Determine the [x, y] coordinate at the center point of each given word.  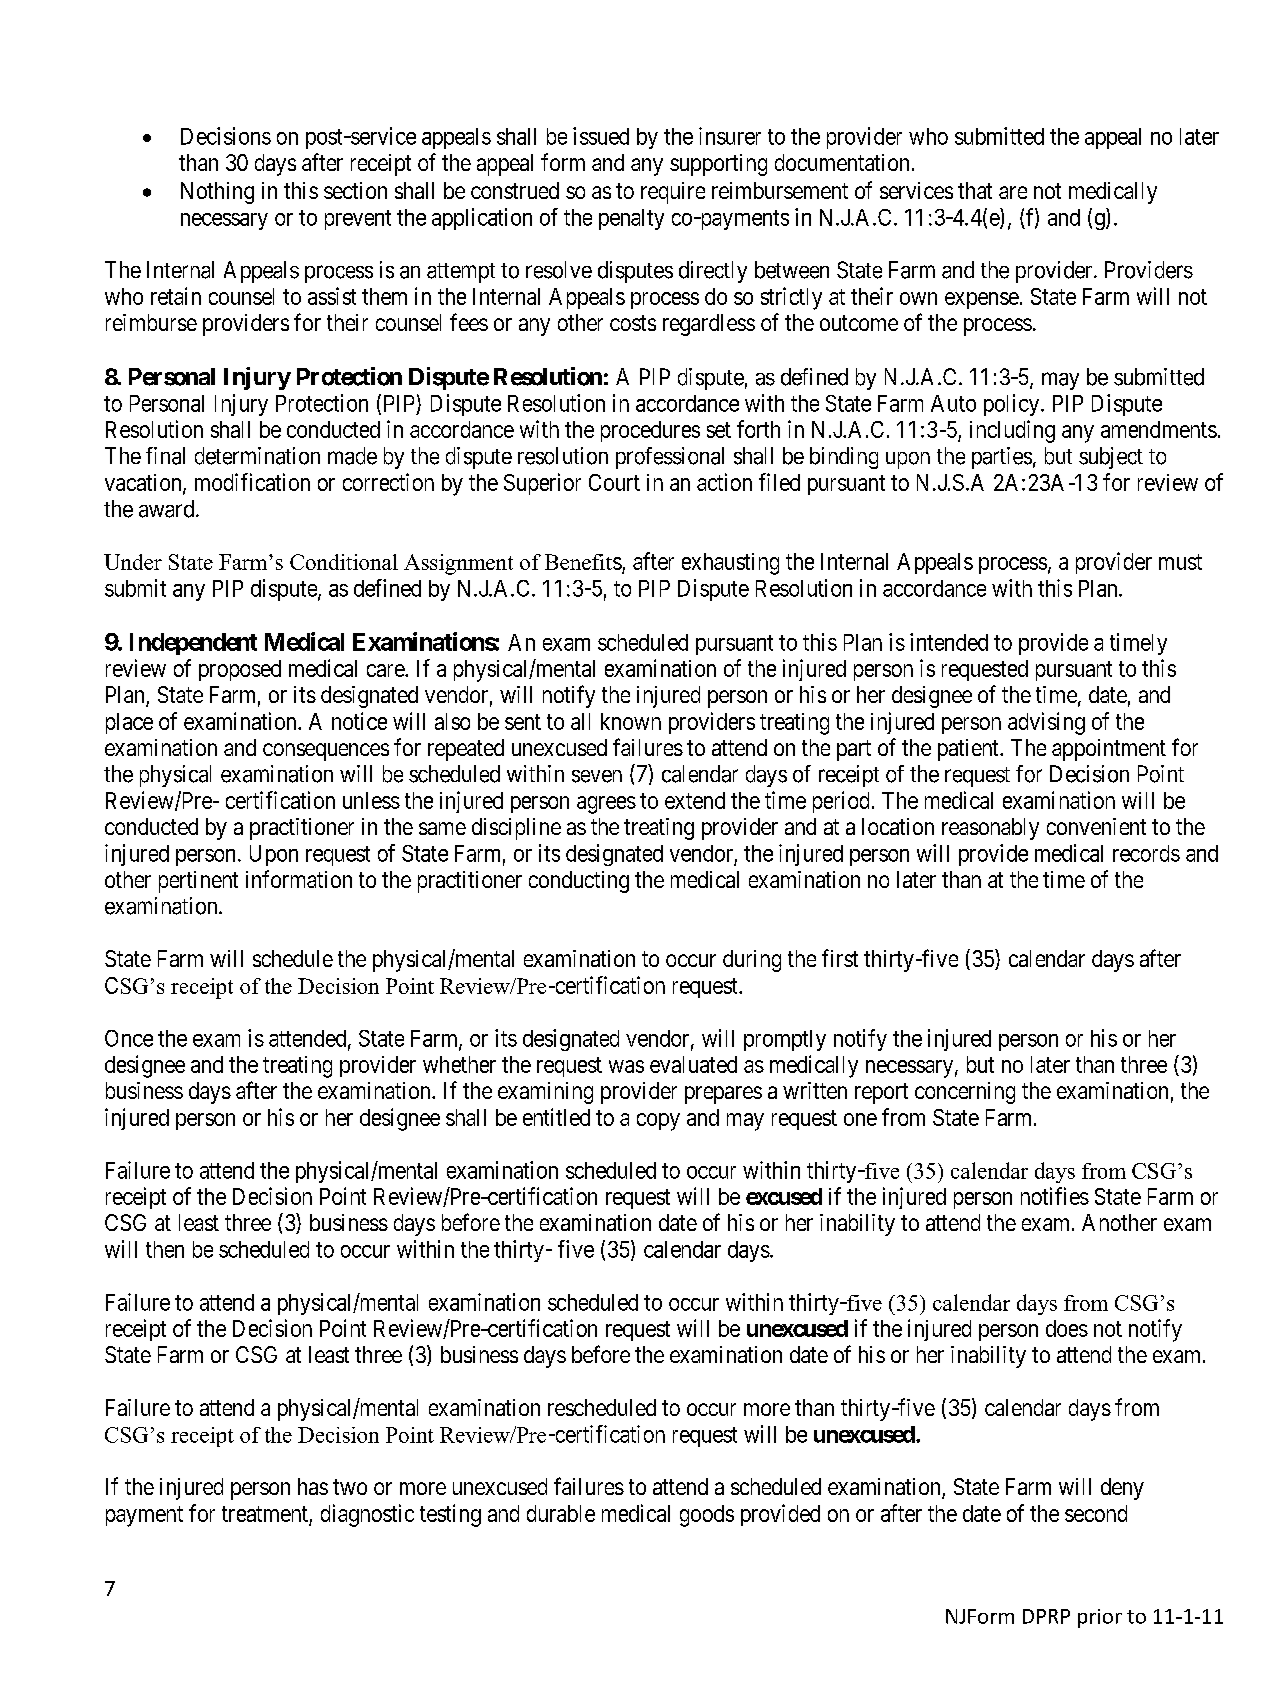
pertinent [198, 882]
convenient [1096, 826]
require [673, 193]
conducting [579, 882]
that [975, 190]
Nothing [217, 193]
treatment [265, 1514]
